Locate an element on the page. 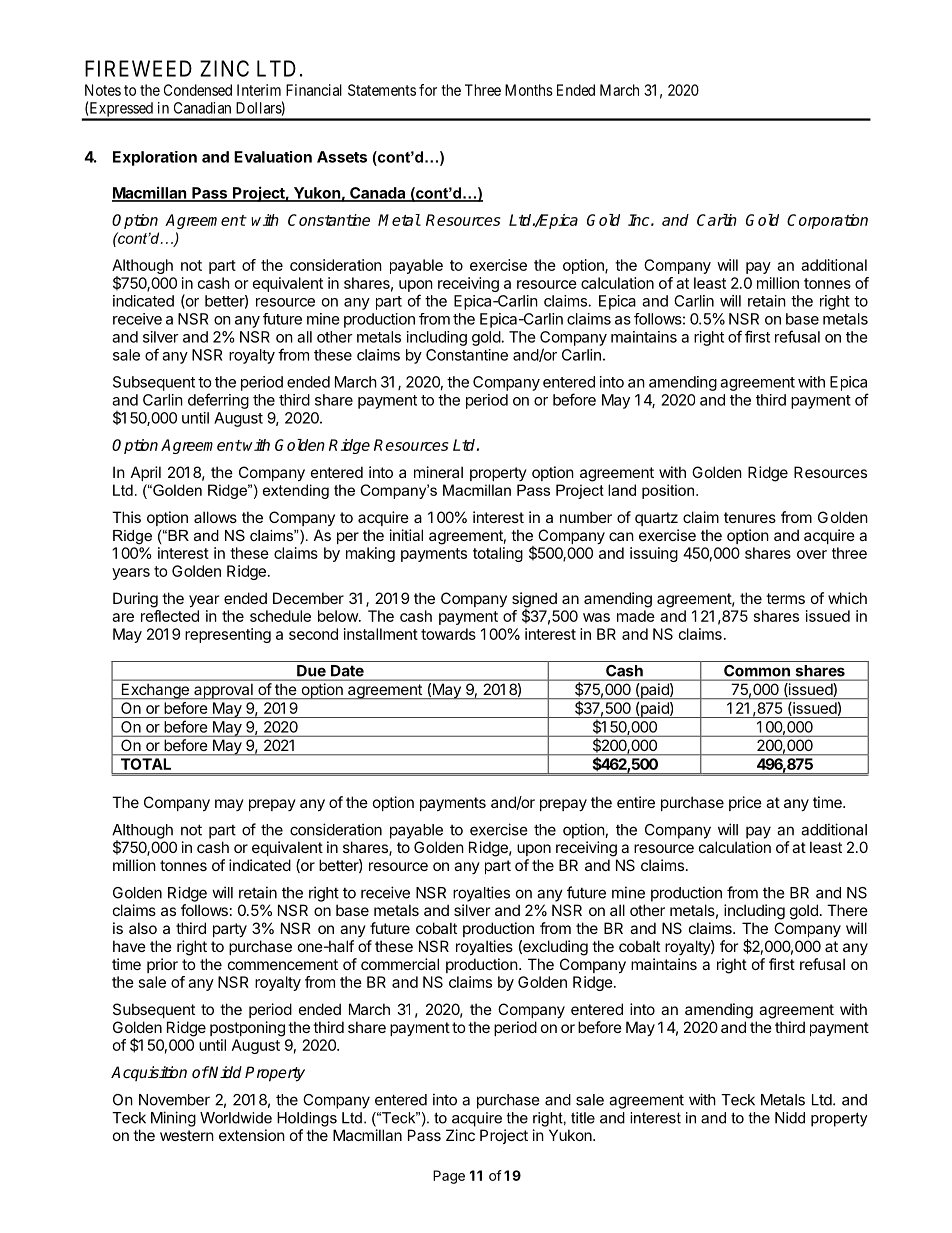 The height and width of the page is (1233, 952). western is located at coordinates (187, 1135).
